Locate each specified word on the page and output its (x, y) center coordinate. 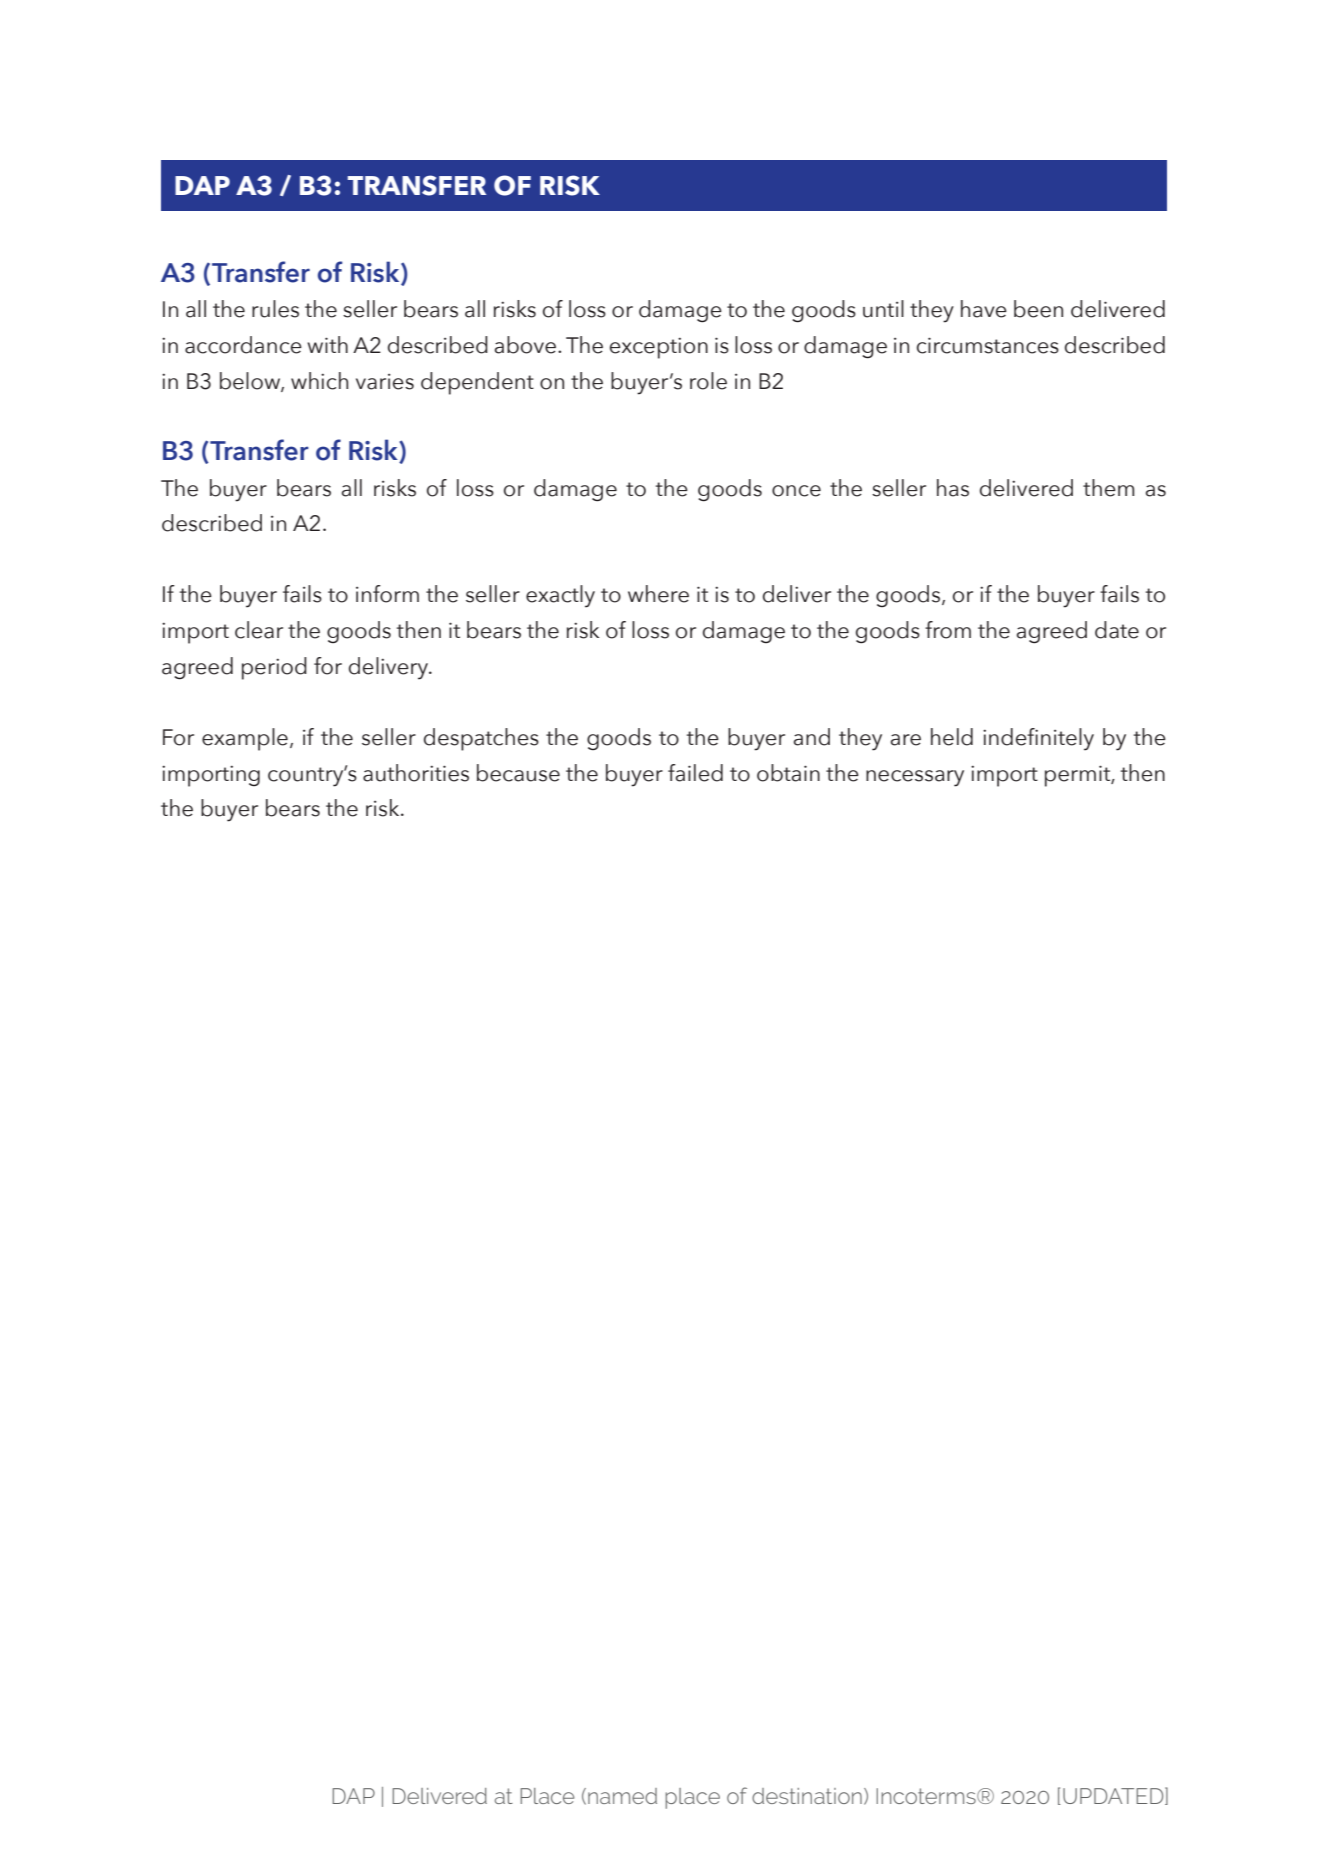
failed (695, 773)
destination (807, 1796)
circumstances (988, 345)
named (622, 1796)
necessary (915, 778)
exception (659, 348)
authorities (416, 773)
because (518, 773)
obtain (788, 773)
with (327, 344)
